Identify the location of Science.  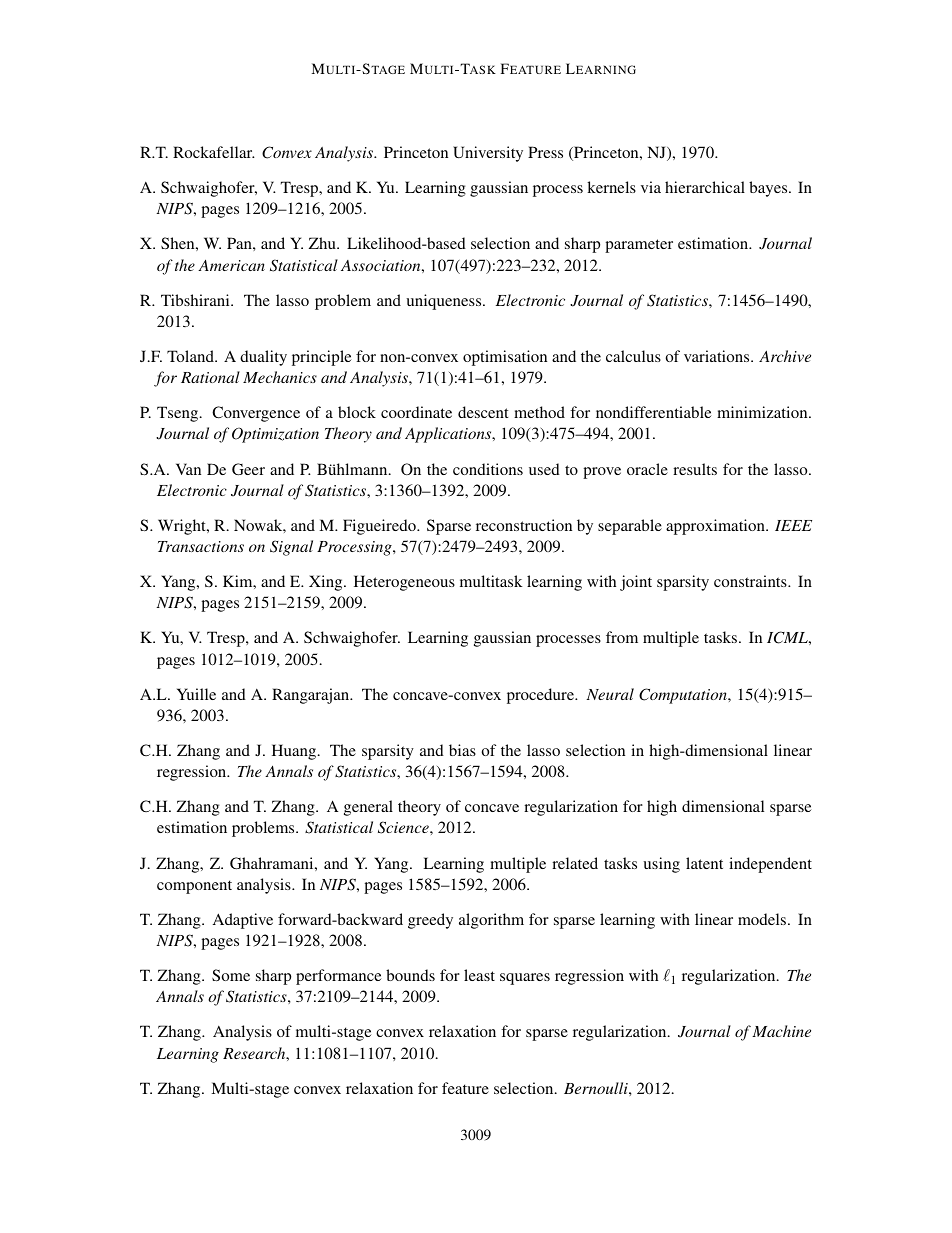
(404, 827).
